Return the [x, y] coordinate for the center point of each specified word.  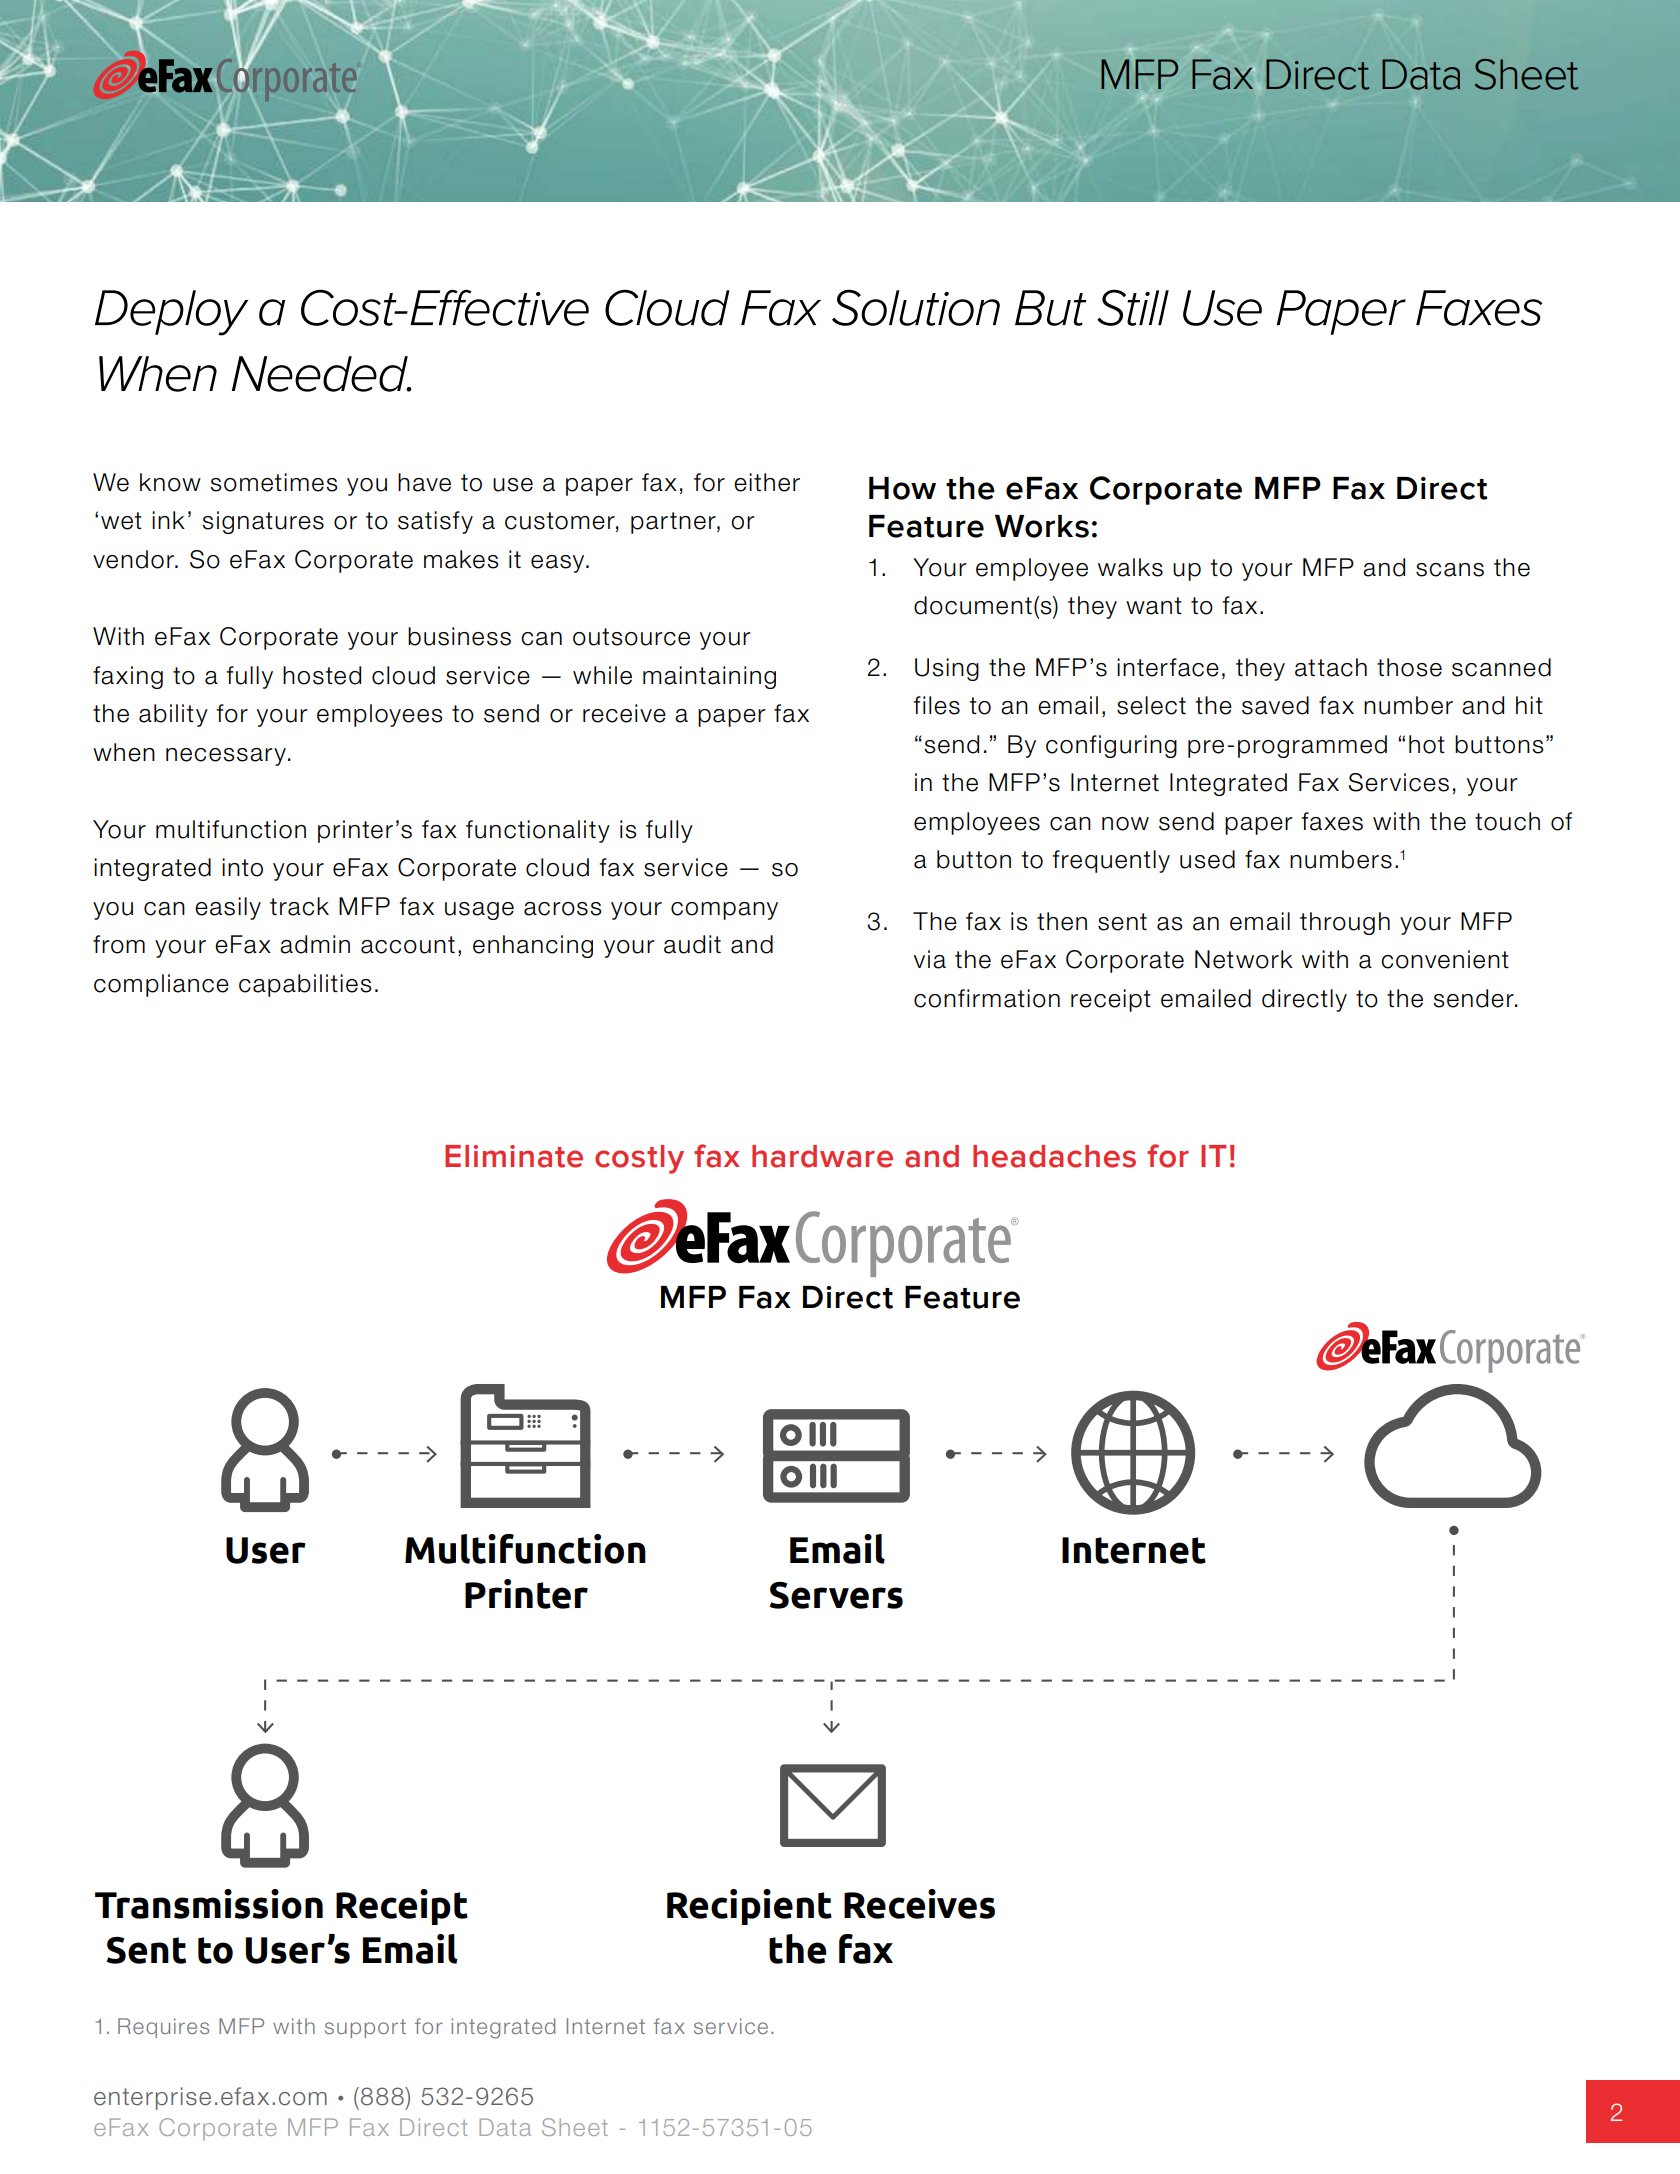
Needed [321, 374]
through [1345, 923]
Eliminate [514, 1156]
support [365, 2028]
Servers [836, 1595]
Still [1133, 307]
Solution [916, 307]
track [299, 906]
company [724, 911]
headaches [1054, 1156]
